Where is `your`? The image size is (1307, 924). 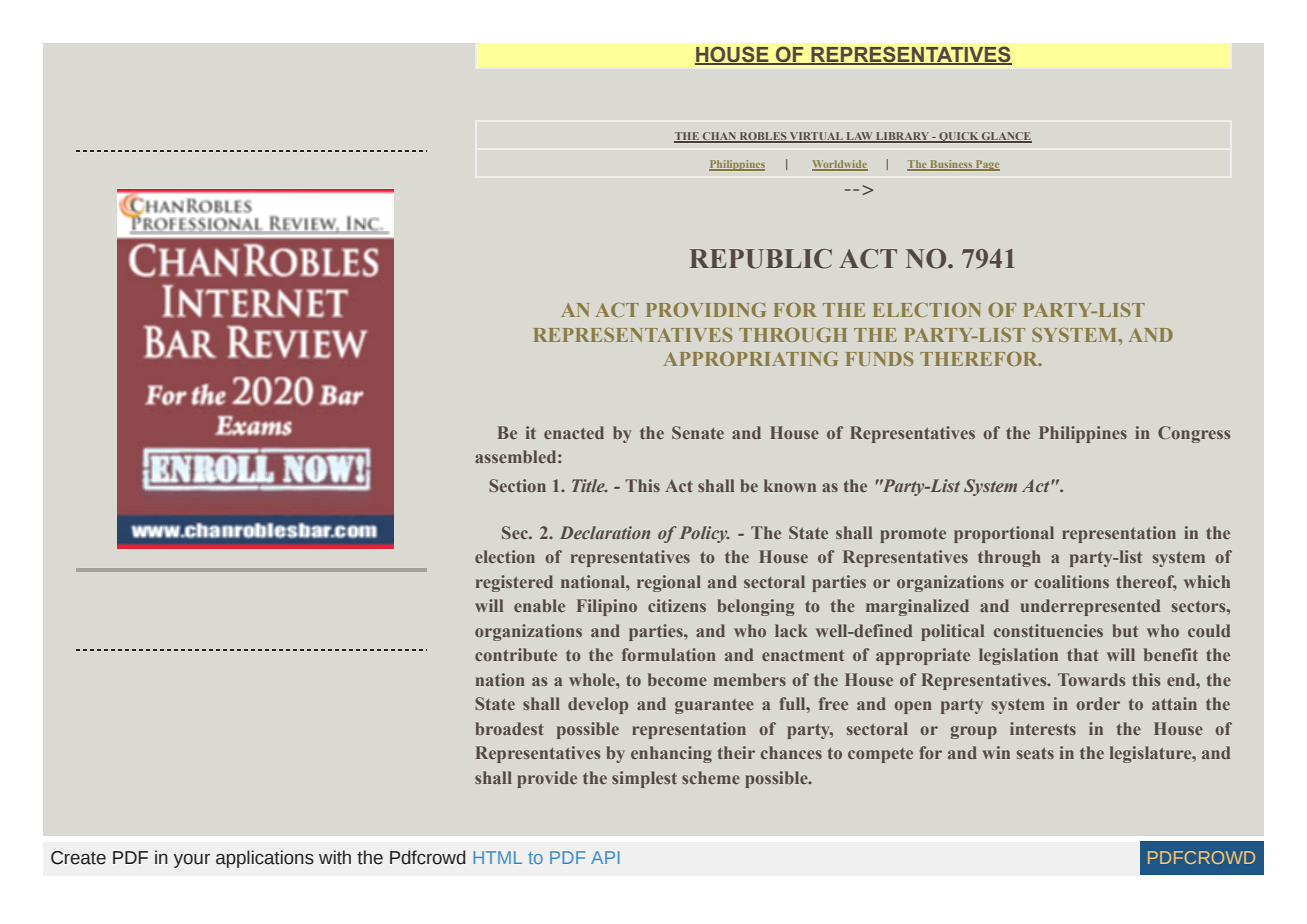 your is located at coordinates (192, 861).
